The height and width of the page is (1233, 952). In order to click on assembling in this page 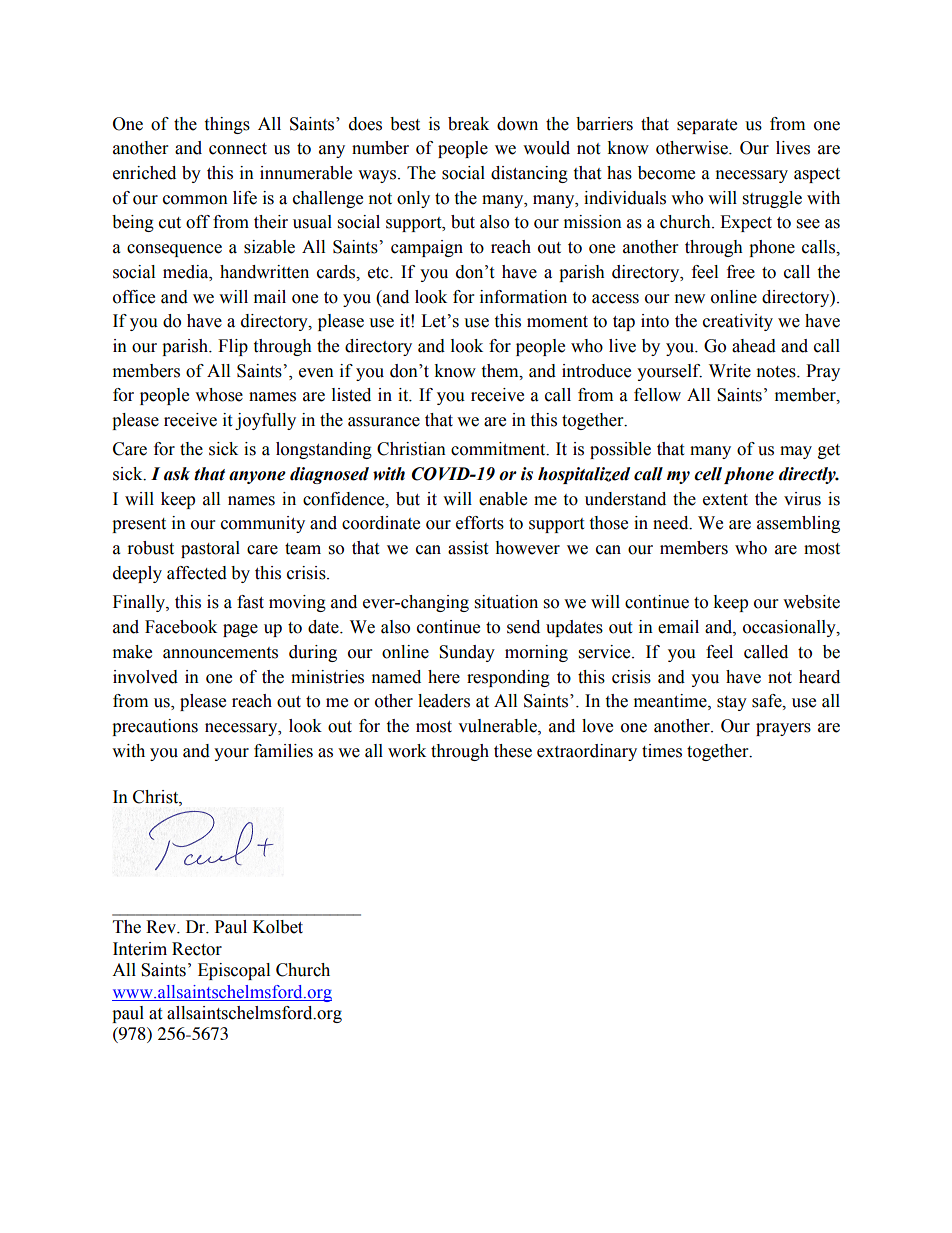, I will do `click(798, 524)`.
